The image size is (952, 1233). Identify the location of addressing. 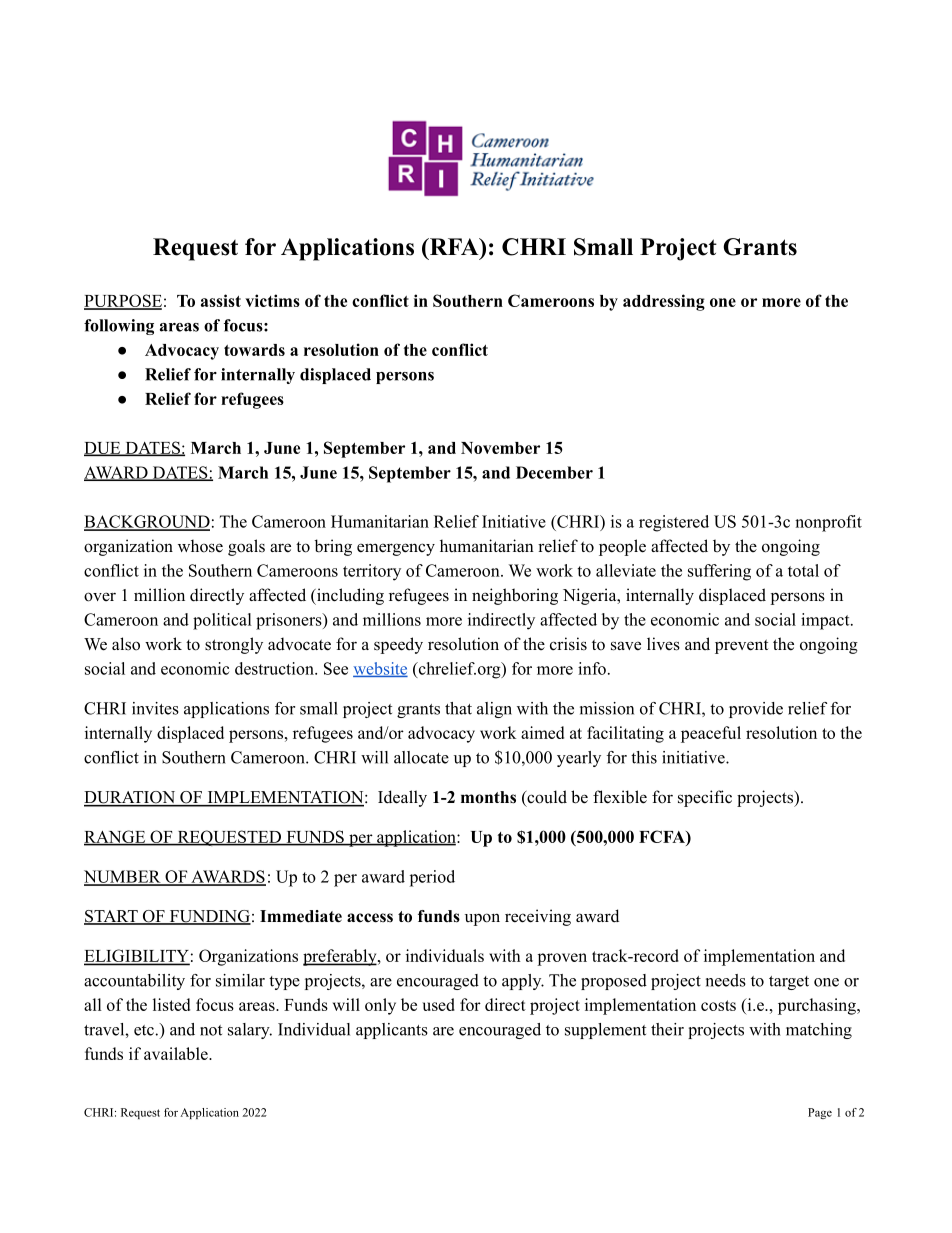
(664, 302).
